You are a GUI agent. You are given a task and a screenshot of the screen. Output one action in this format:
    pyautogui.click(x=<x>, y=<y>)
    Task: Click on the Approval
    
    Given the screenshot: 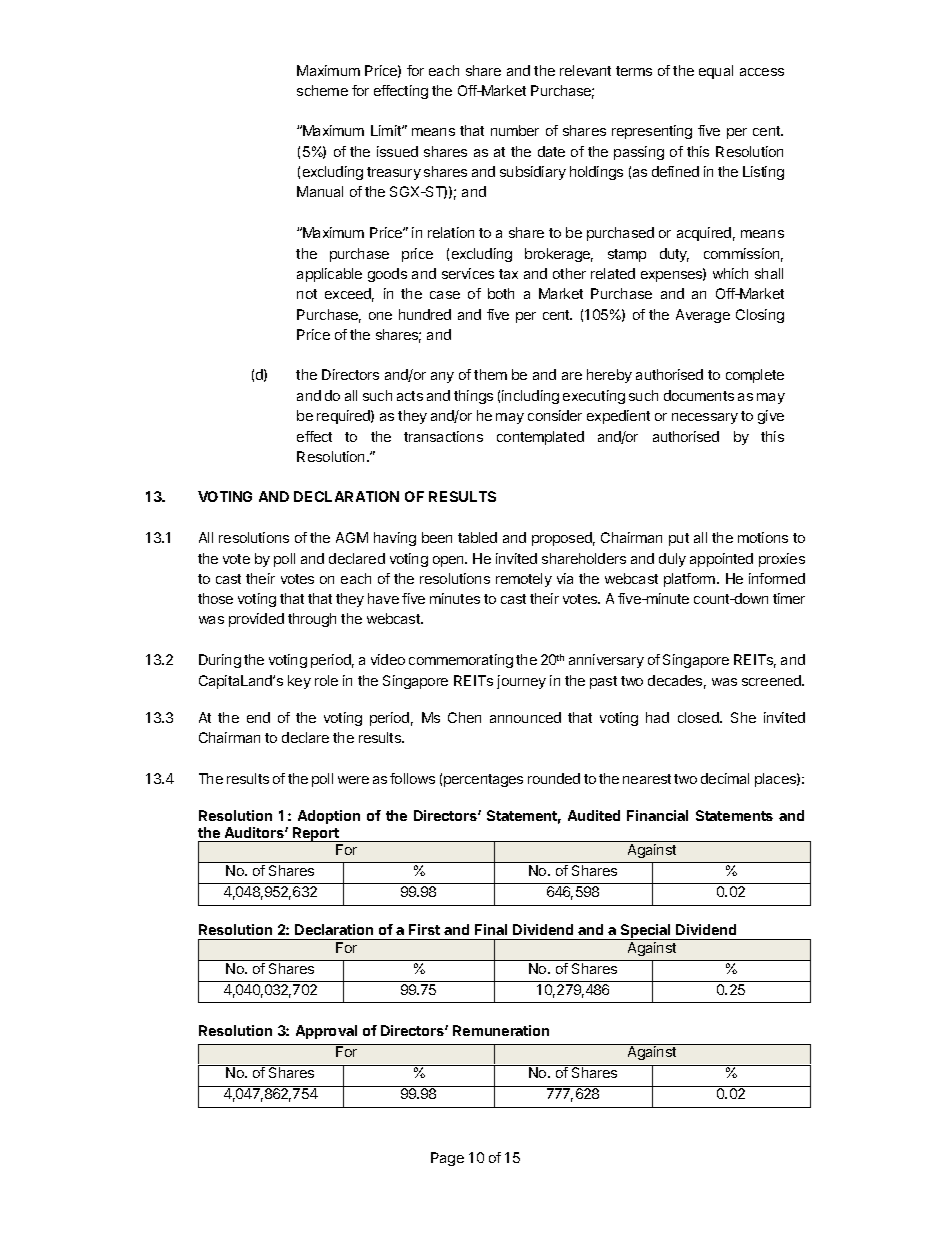 What is the action you would take?
    pyautogui.click(x=326, y=1032)
